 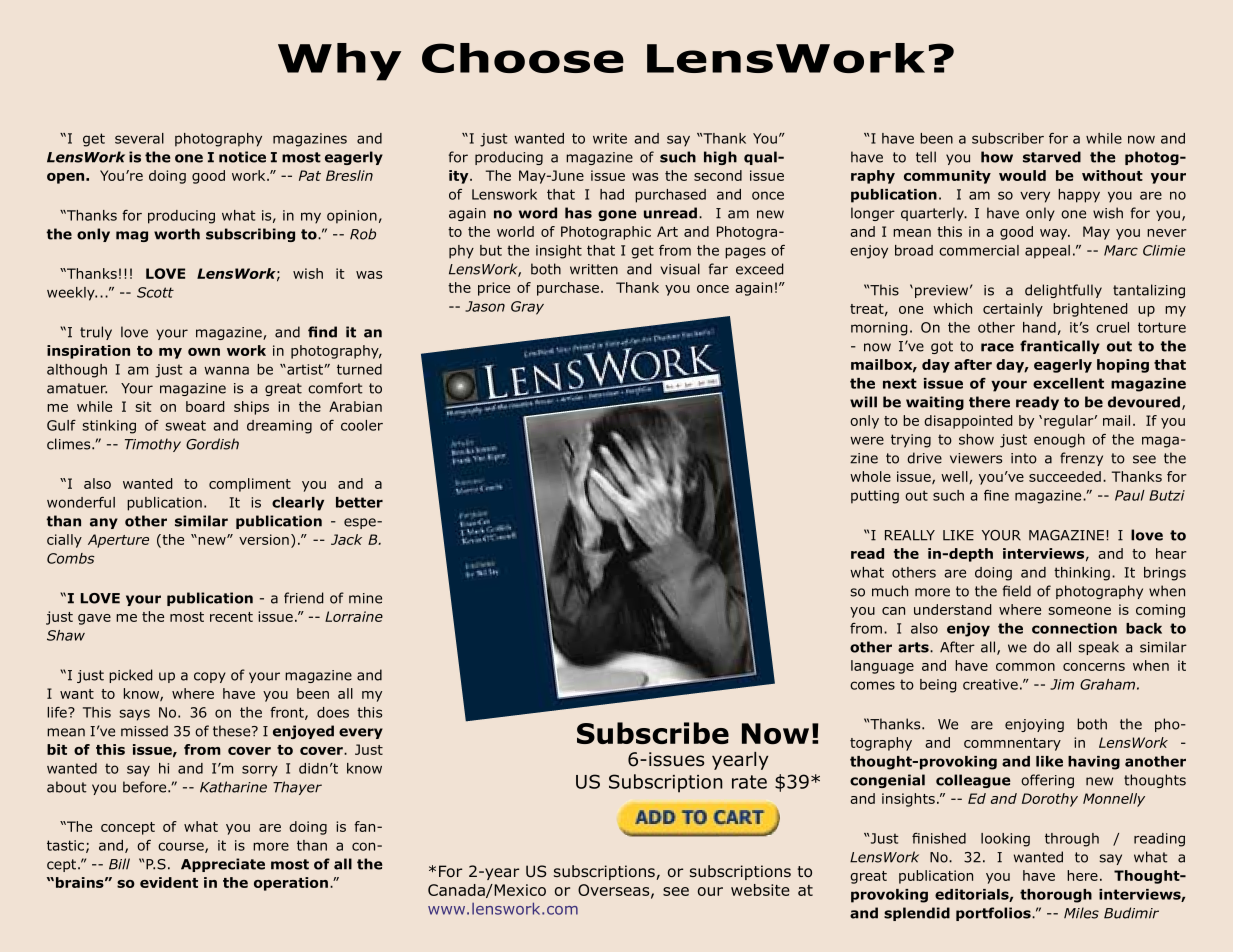 I want to click on several, so click(x=139, y=138).
